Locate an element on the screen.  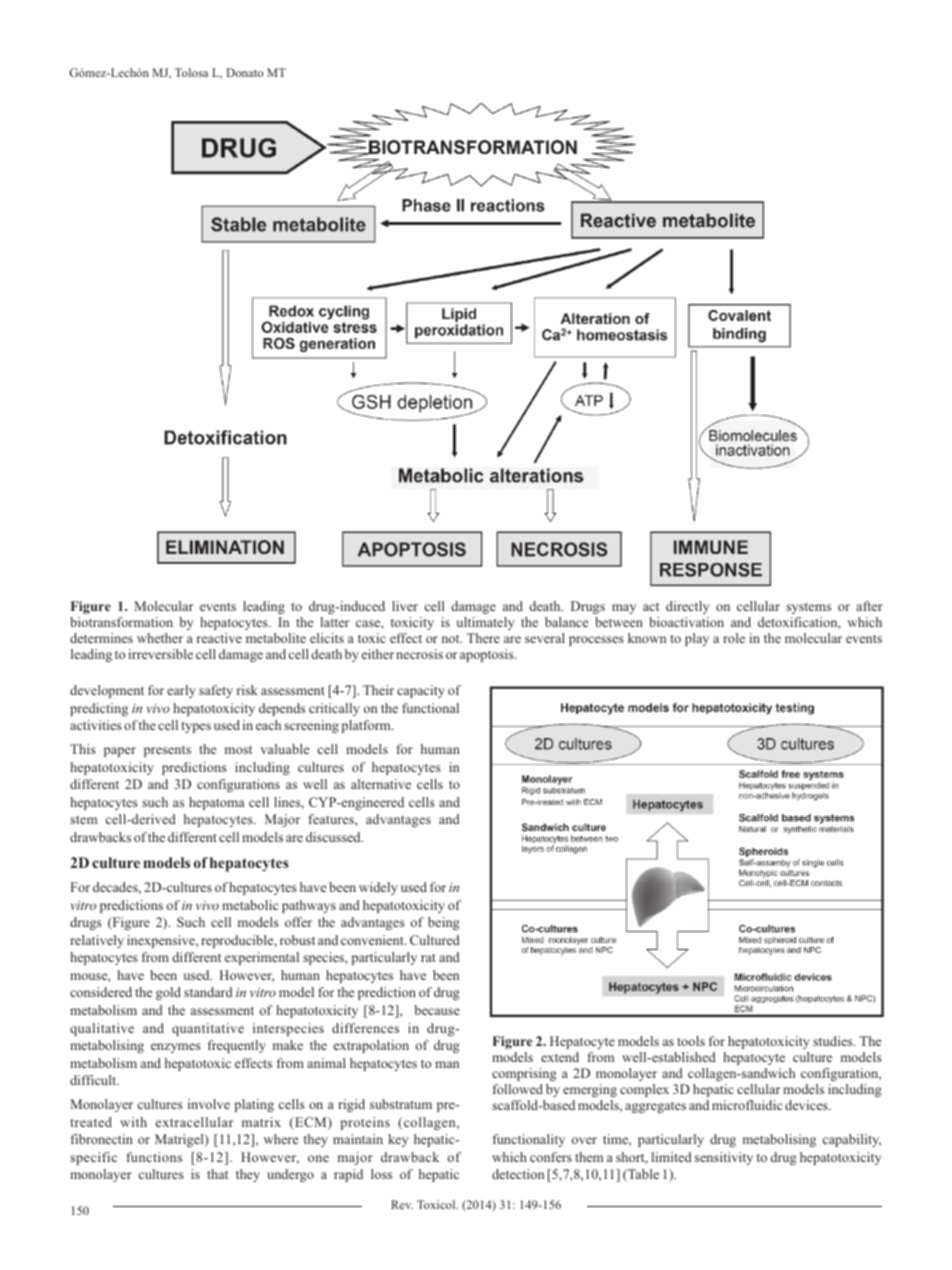
Donato is located at coordinates (244, 72).
